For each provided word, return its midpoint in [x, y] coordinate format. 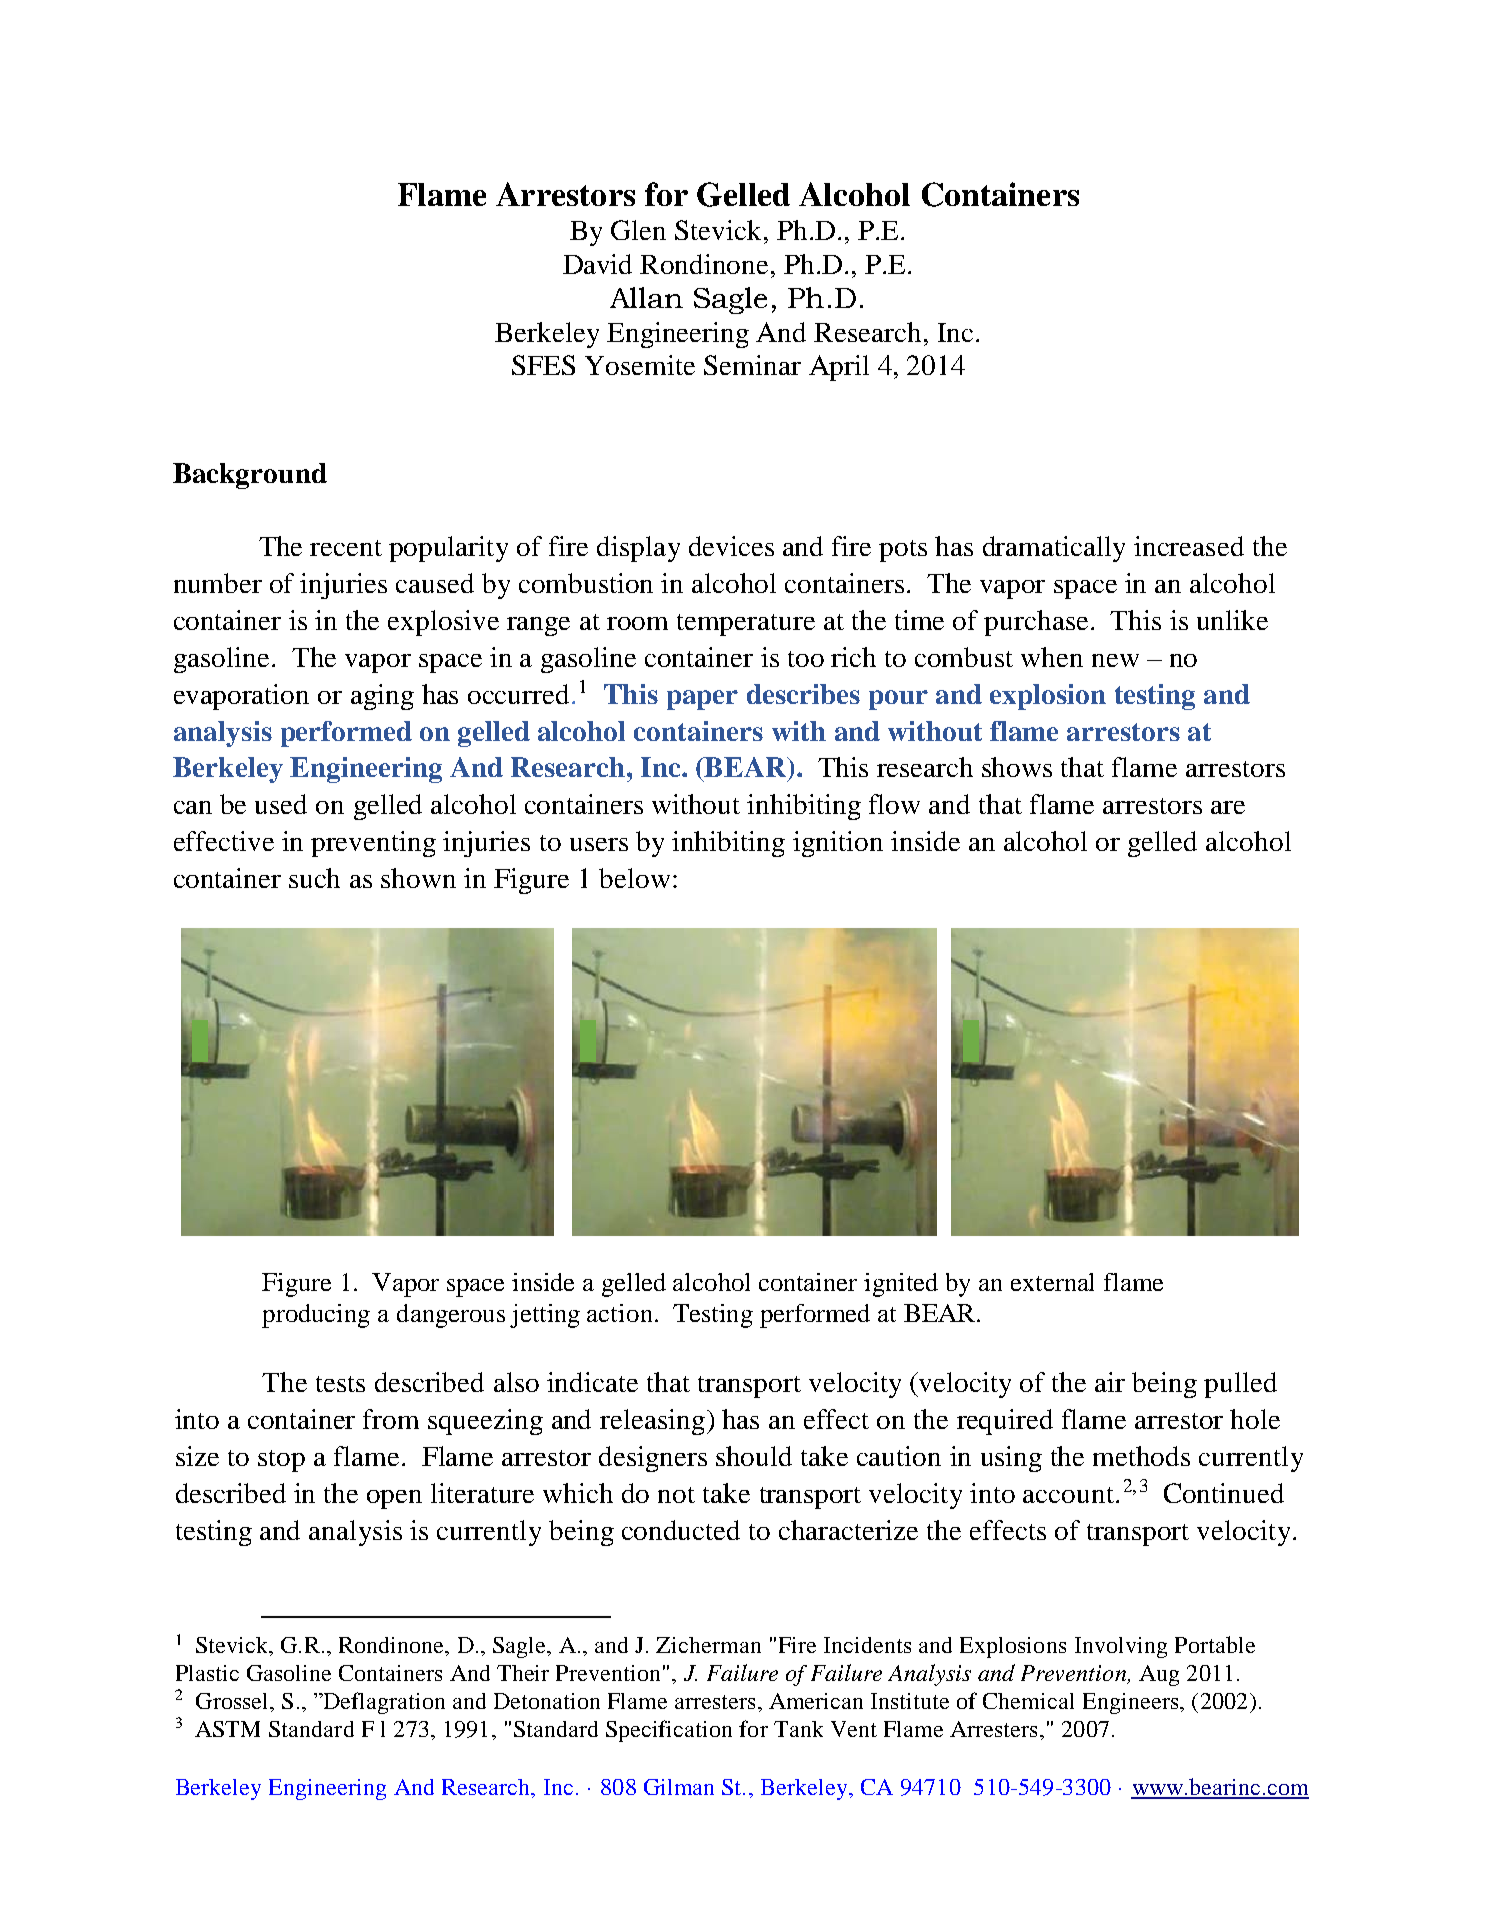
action [619, 1313]
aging [382, 697]
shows [1017, 767]
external [1052, 1282]
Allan [646, 297]
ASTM [227, 1729]
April [839, 368]
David [597, 264]
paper [702, 700]
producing [316, 1316]
